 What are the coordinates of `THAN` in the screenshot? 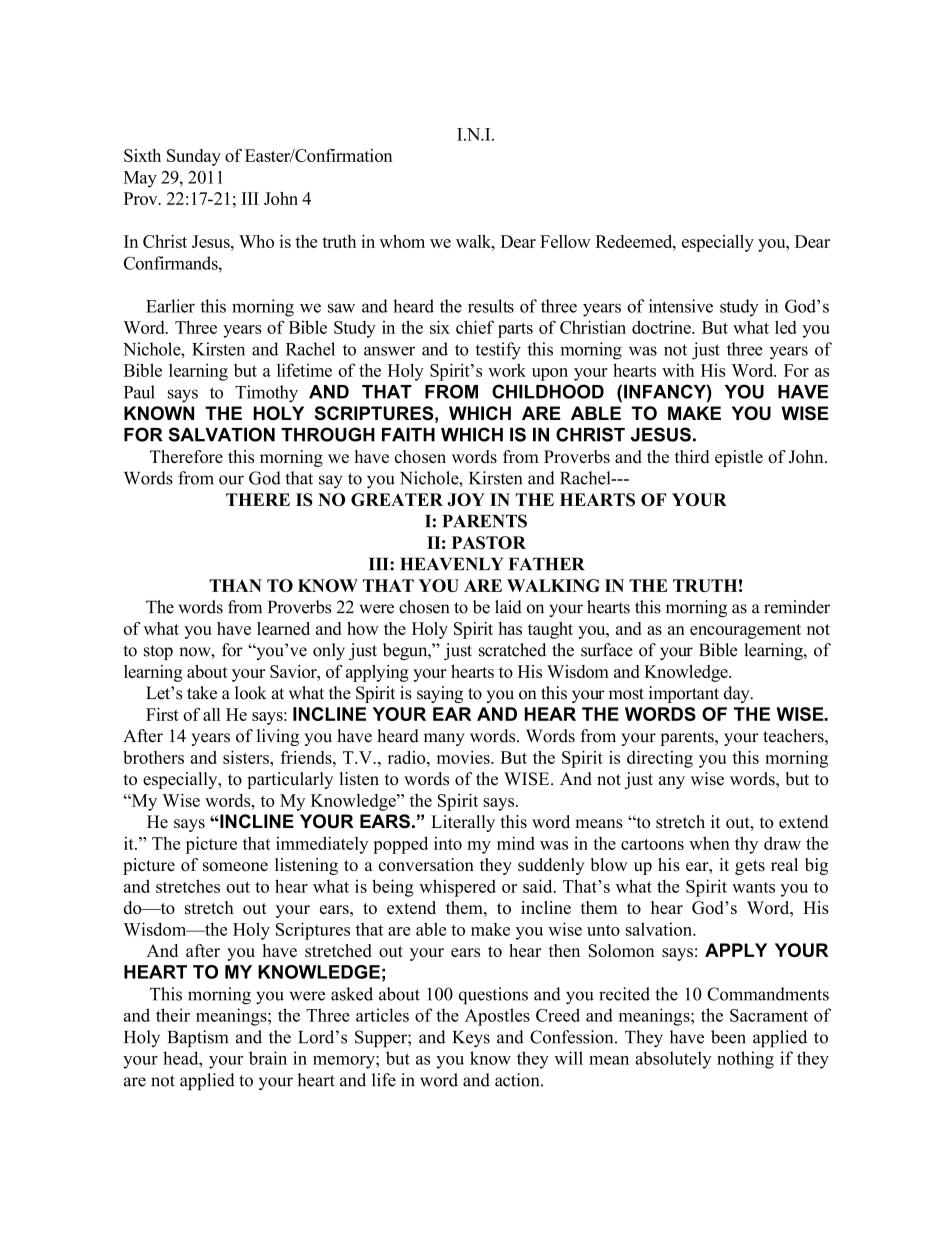 It's located at (235, 585).
